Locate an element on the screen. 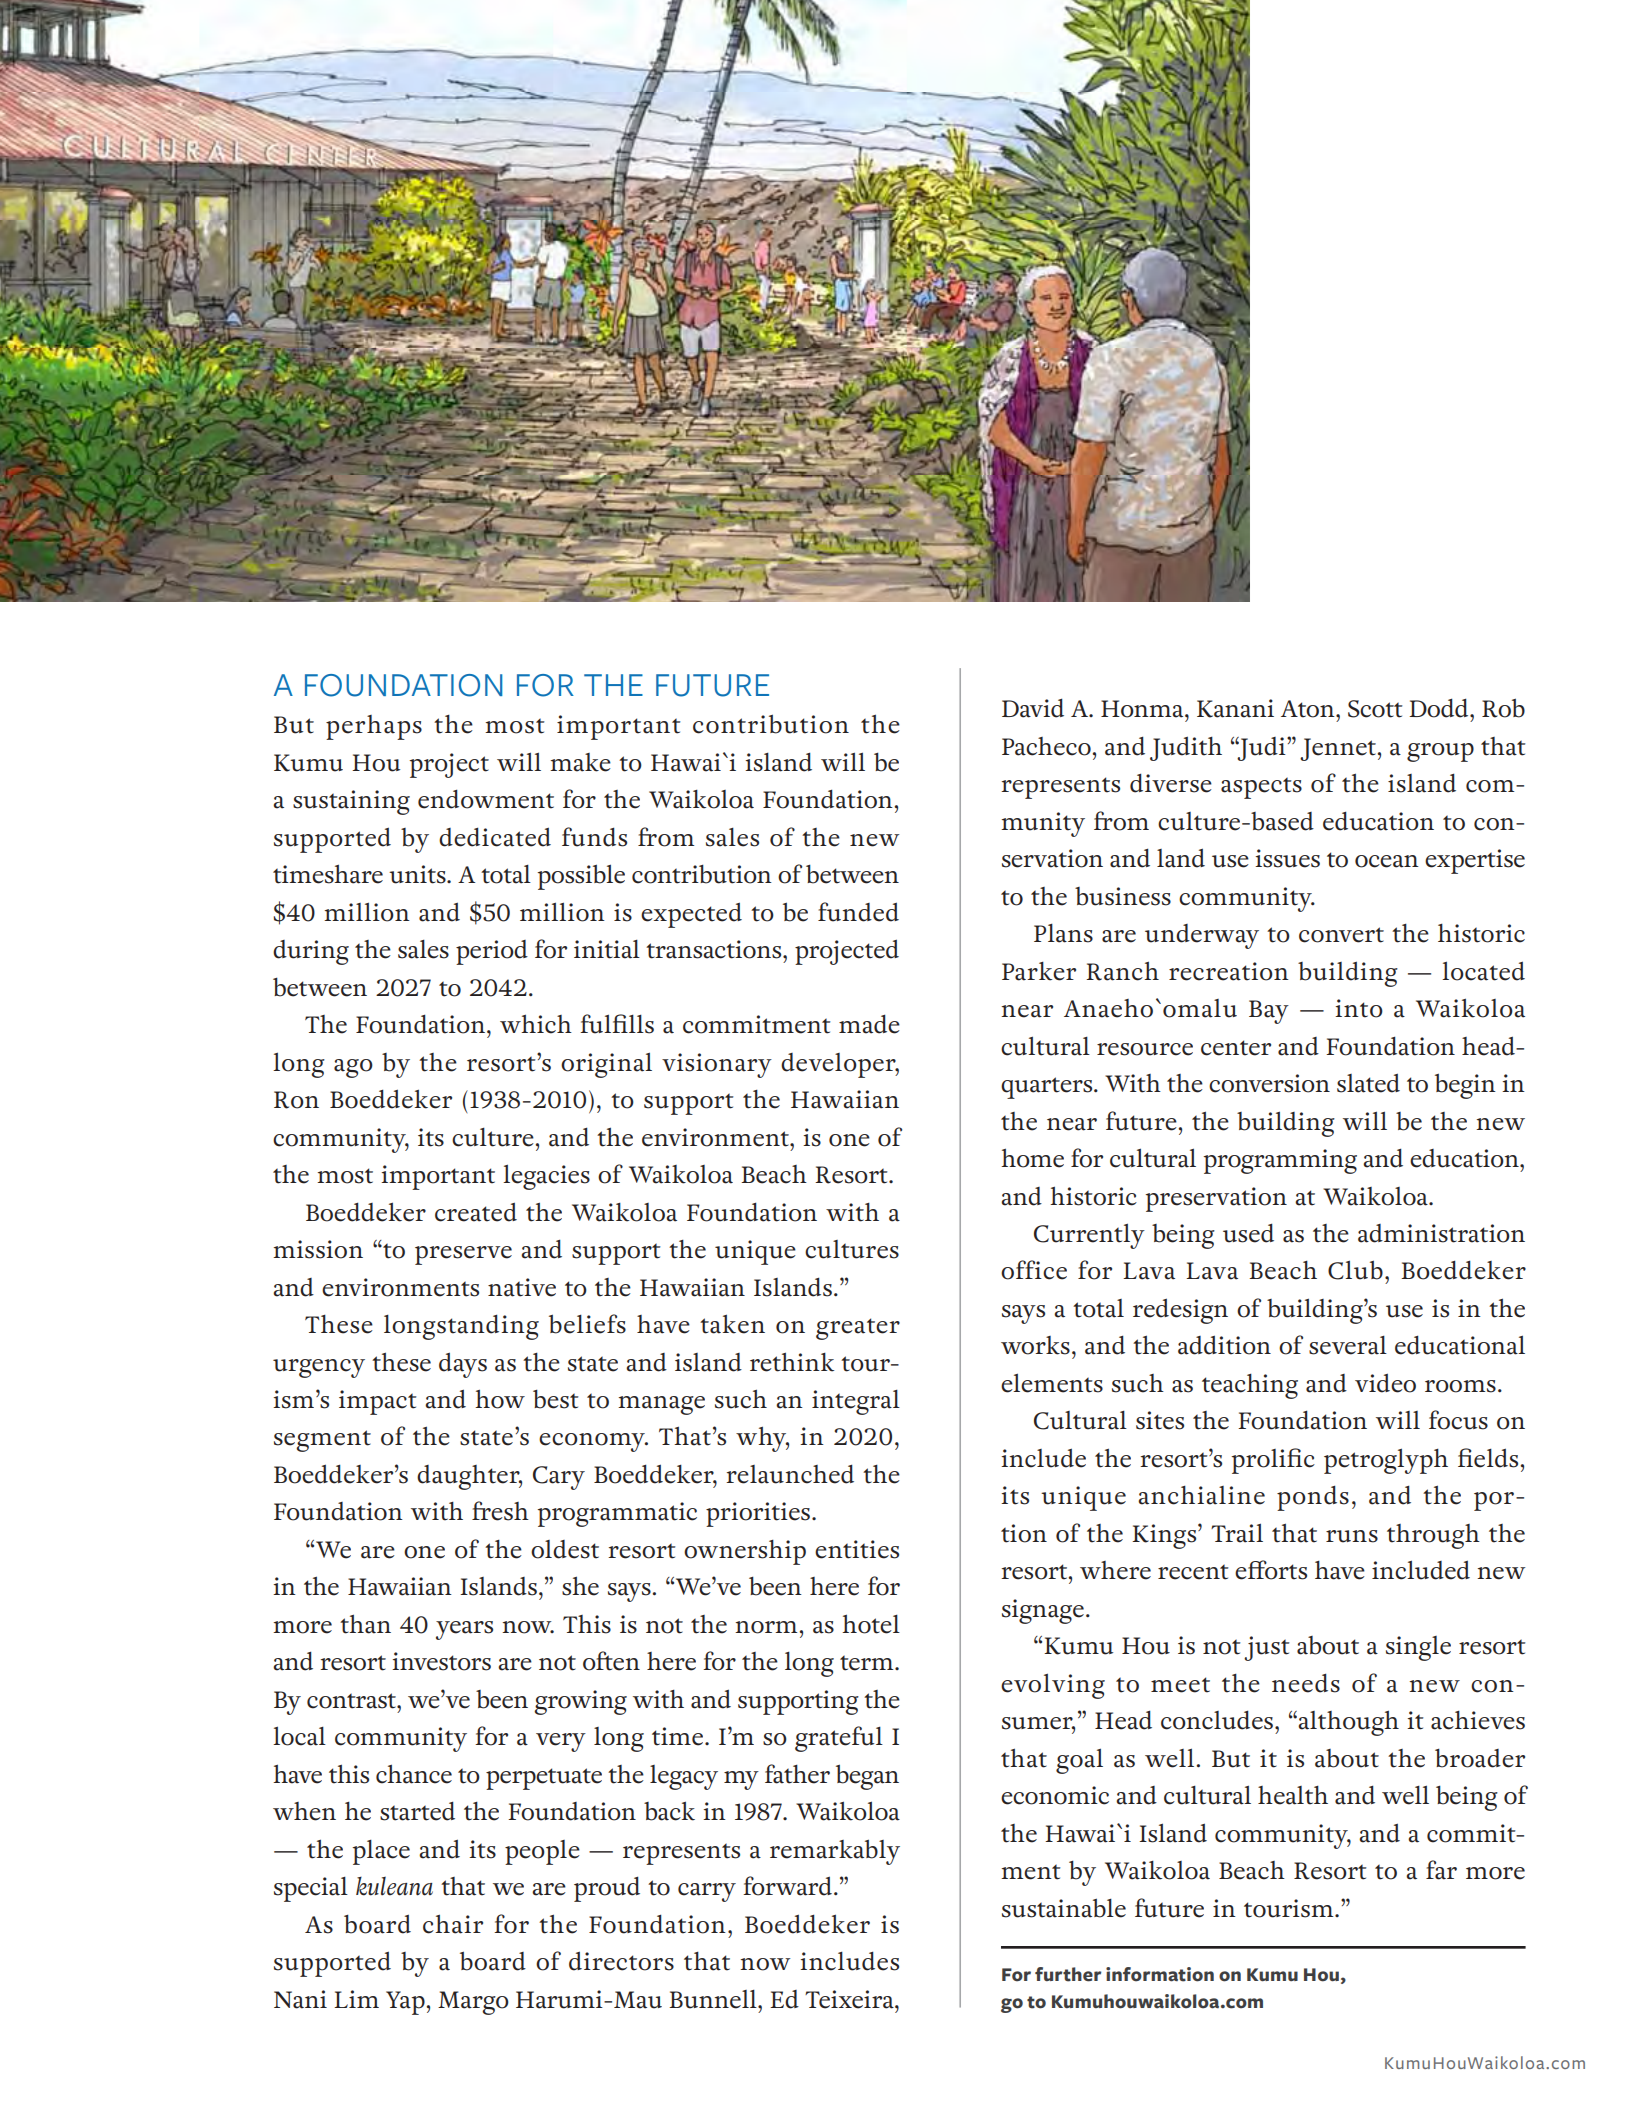  Pacheco is located at coordinates (1046, 746).
